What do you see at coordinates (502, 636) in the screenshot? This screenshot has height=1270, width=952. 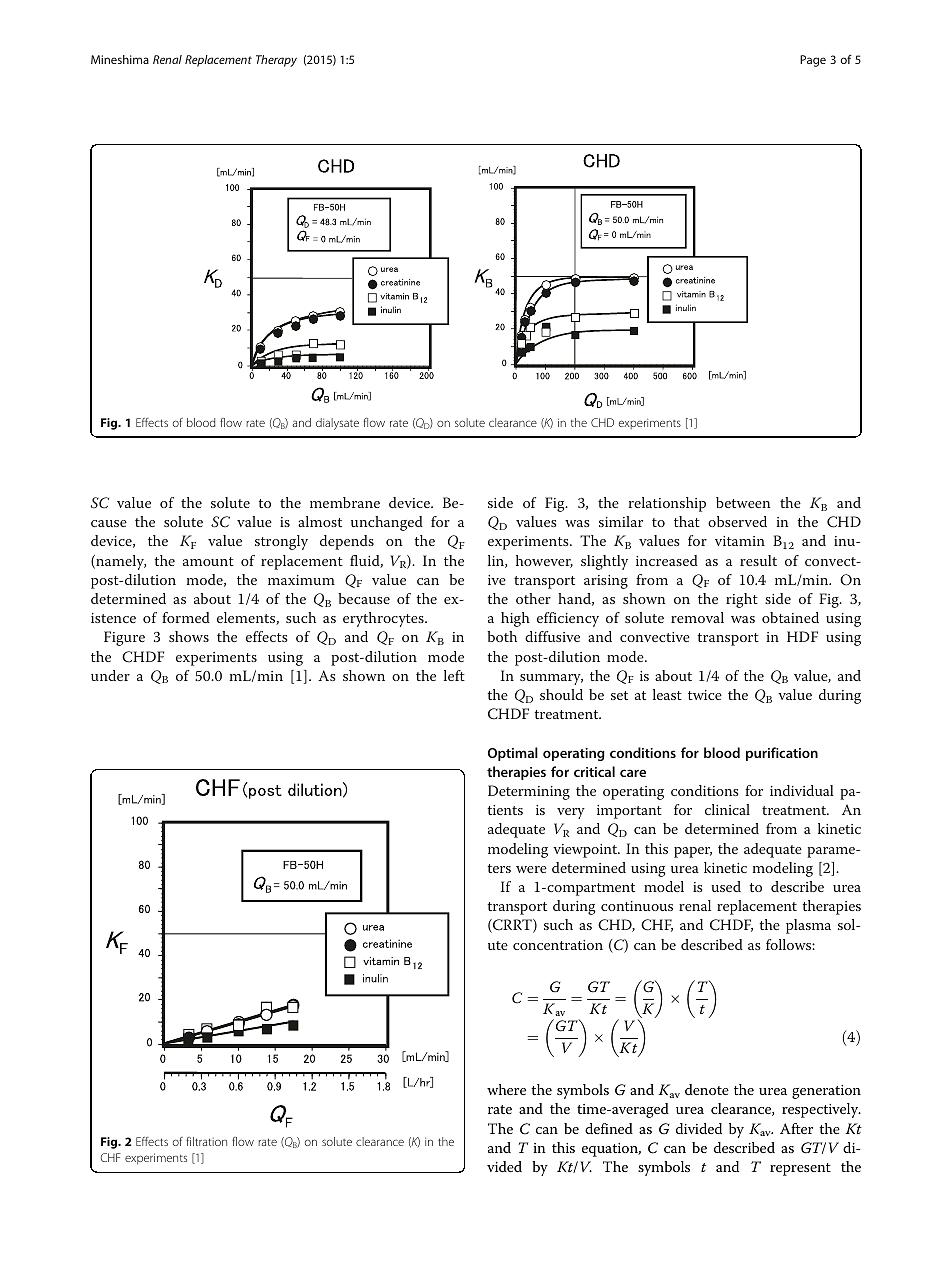 I see `both` at bounding box center [502, 636].
